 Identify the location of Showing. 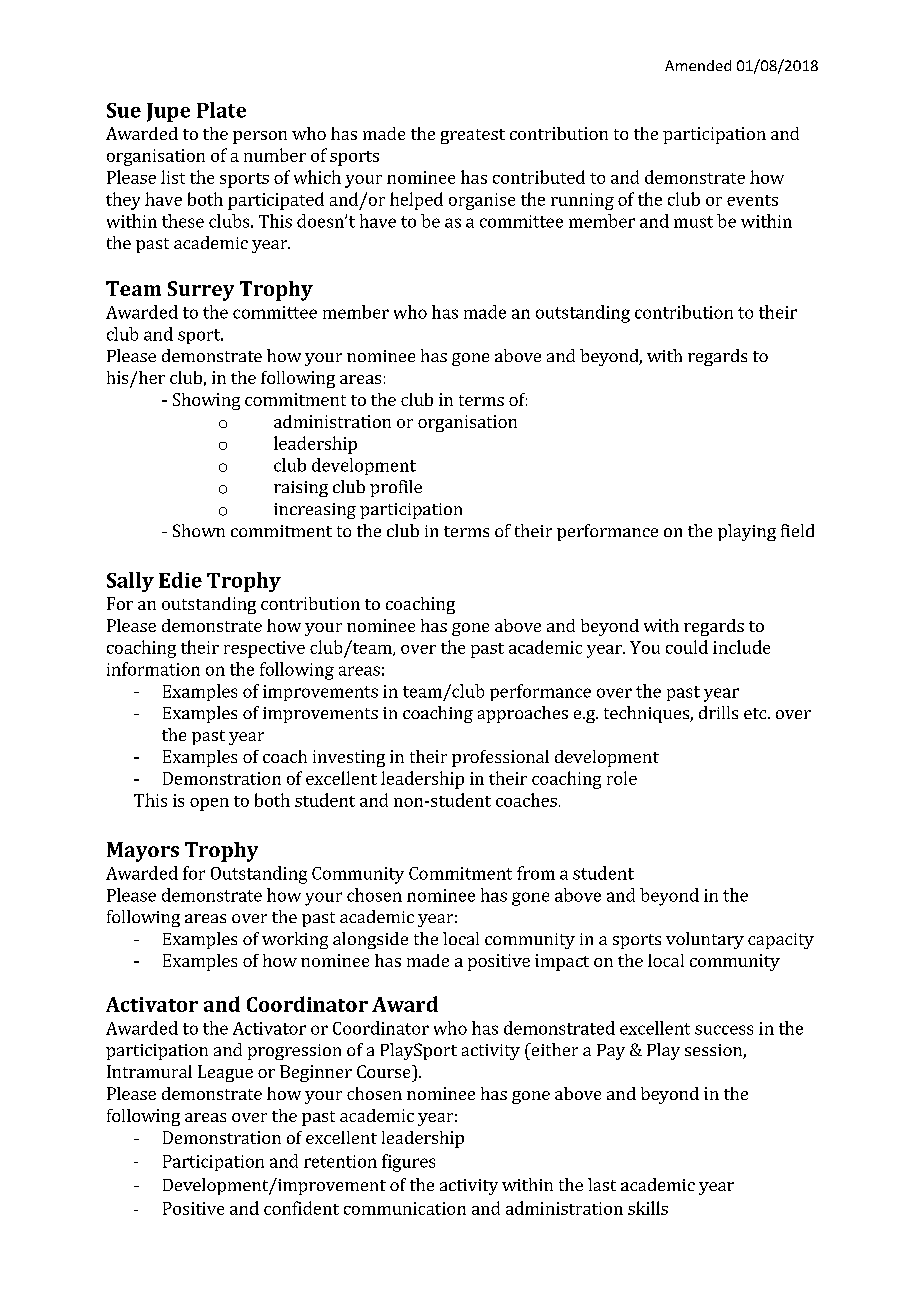
(206, 401).
